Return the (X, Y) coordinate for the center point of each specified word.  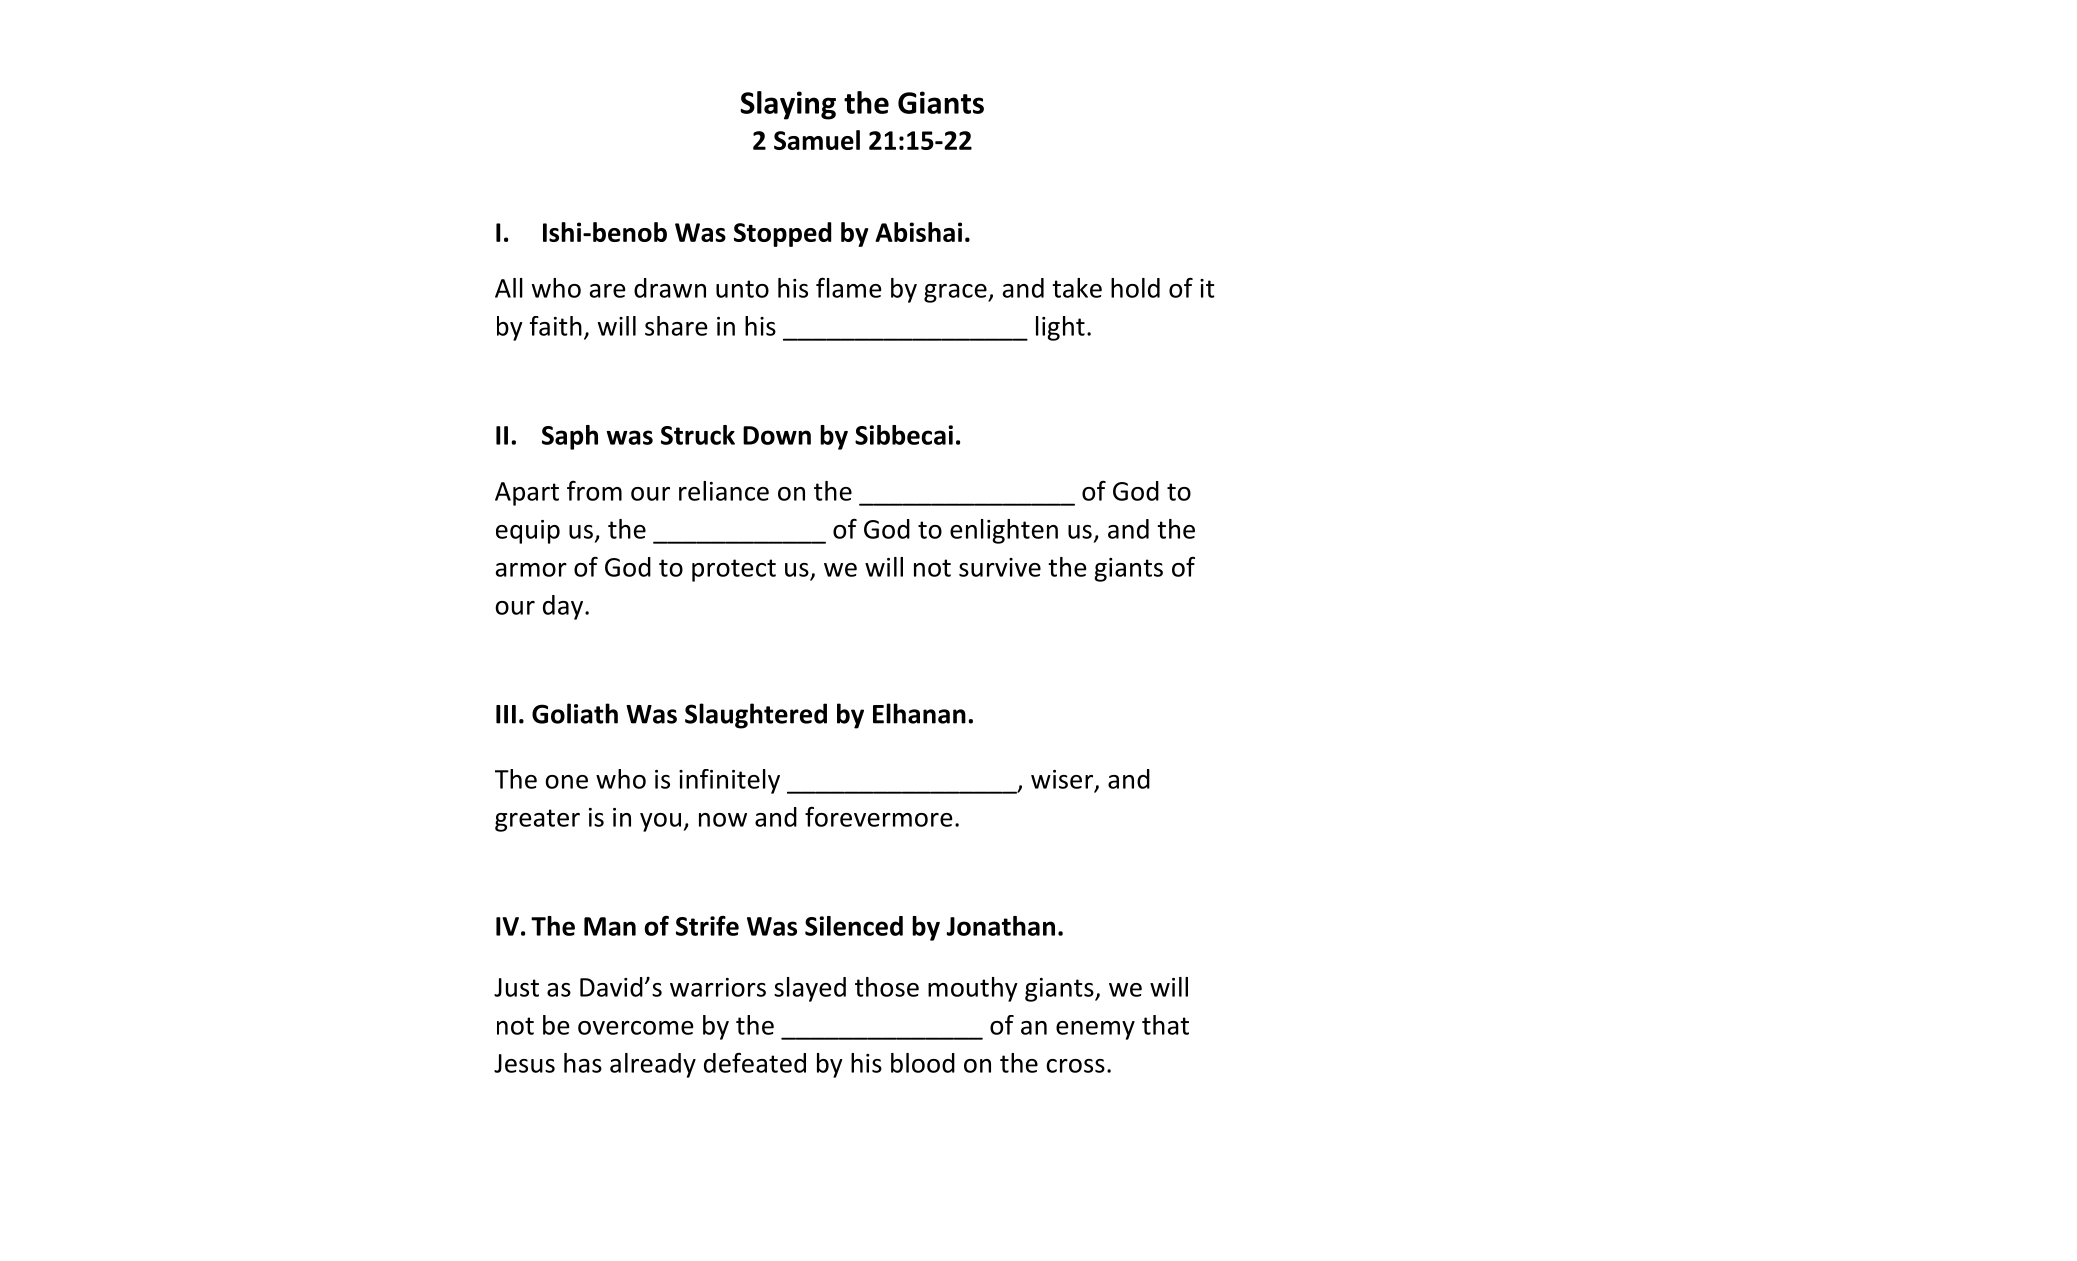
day (563, 607)
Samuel (817, 140)
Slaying (788, 105)
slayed (810, 989)
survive (1000, 567)
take (1077, 288)
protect (734, 570)
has (583, 1063)
